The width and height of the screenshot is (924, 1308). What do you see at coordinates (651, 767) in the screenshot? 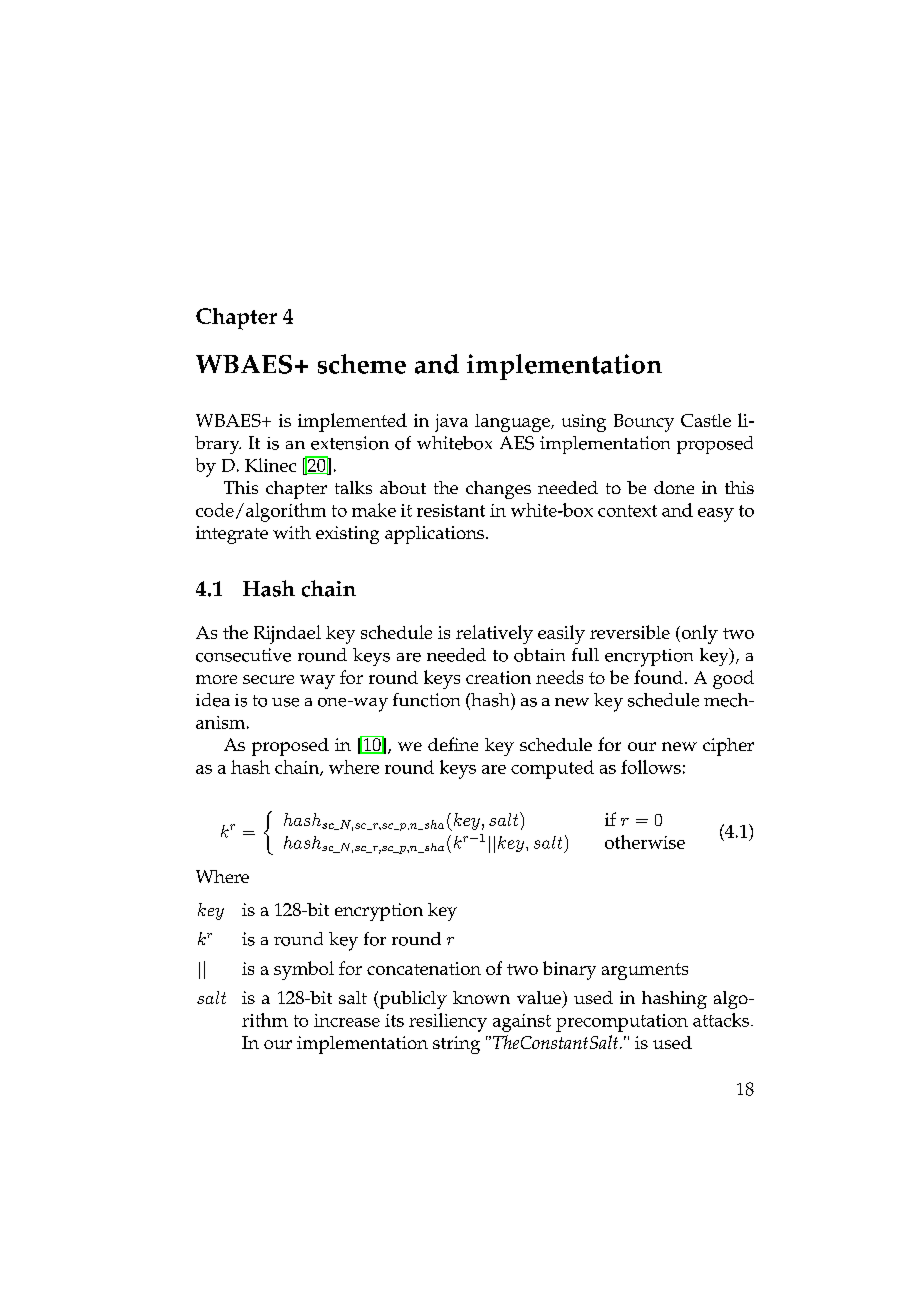
I see `follows` at bounding box center [651, 767].
